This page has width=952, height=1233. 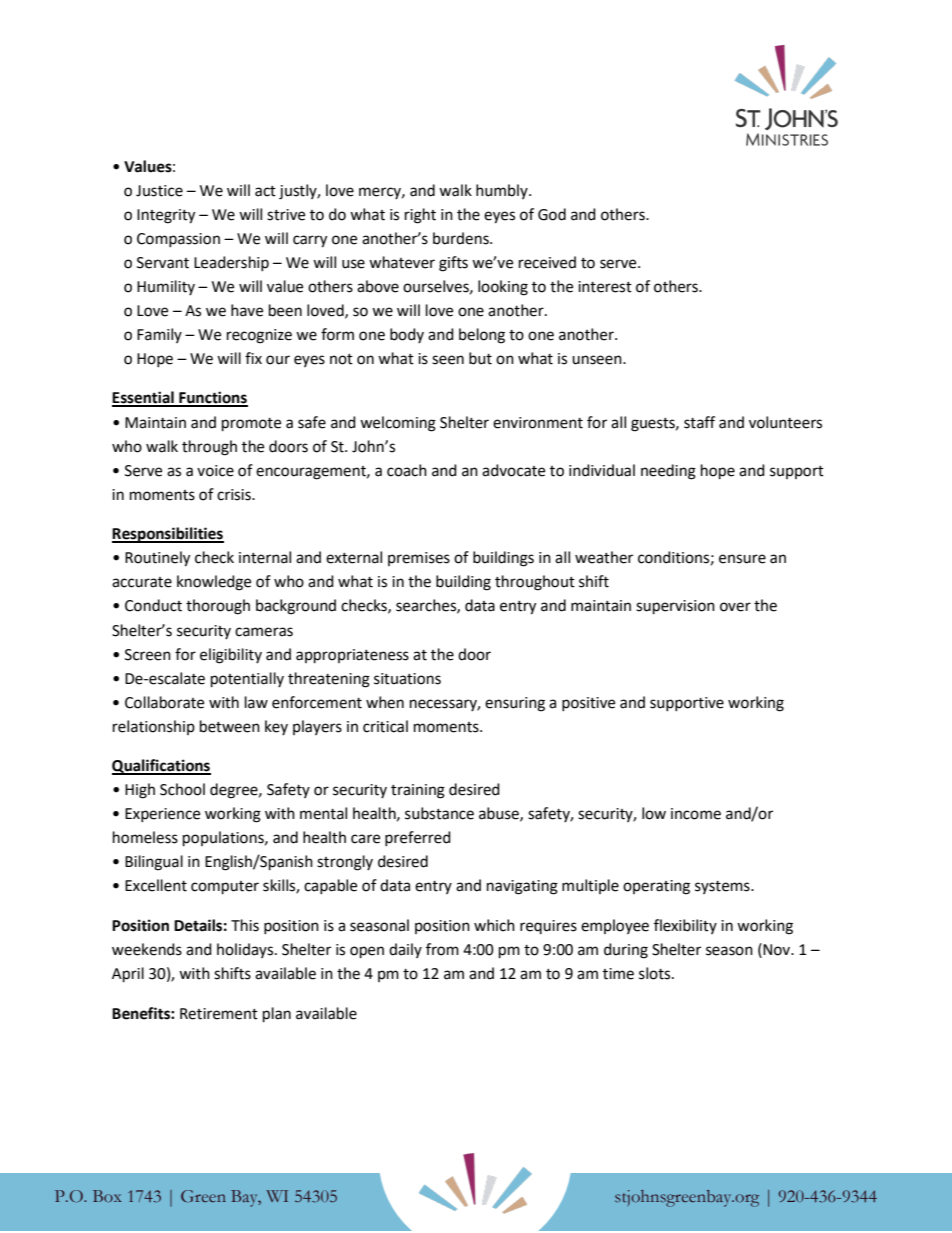 I want to click on ensure, so click(x=742, y=559).
